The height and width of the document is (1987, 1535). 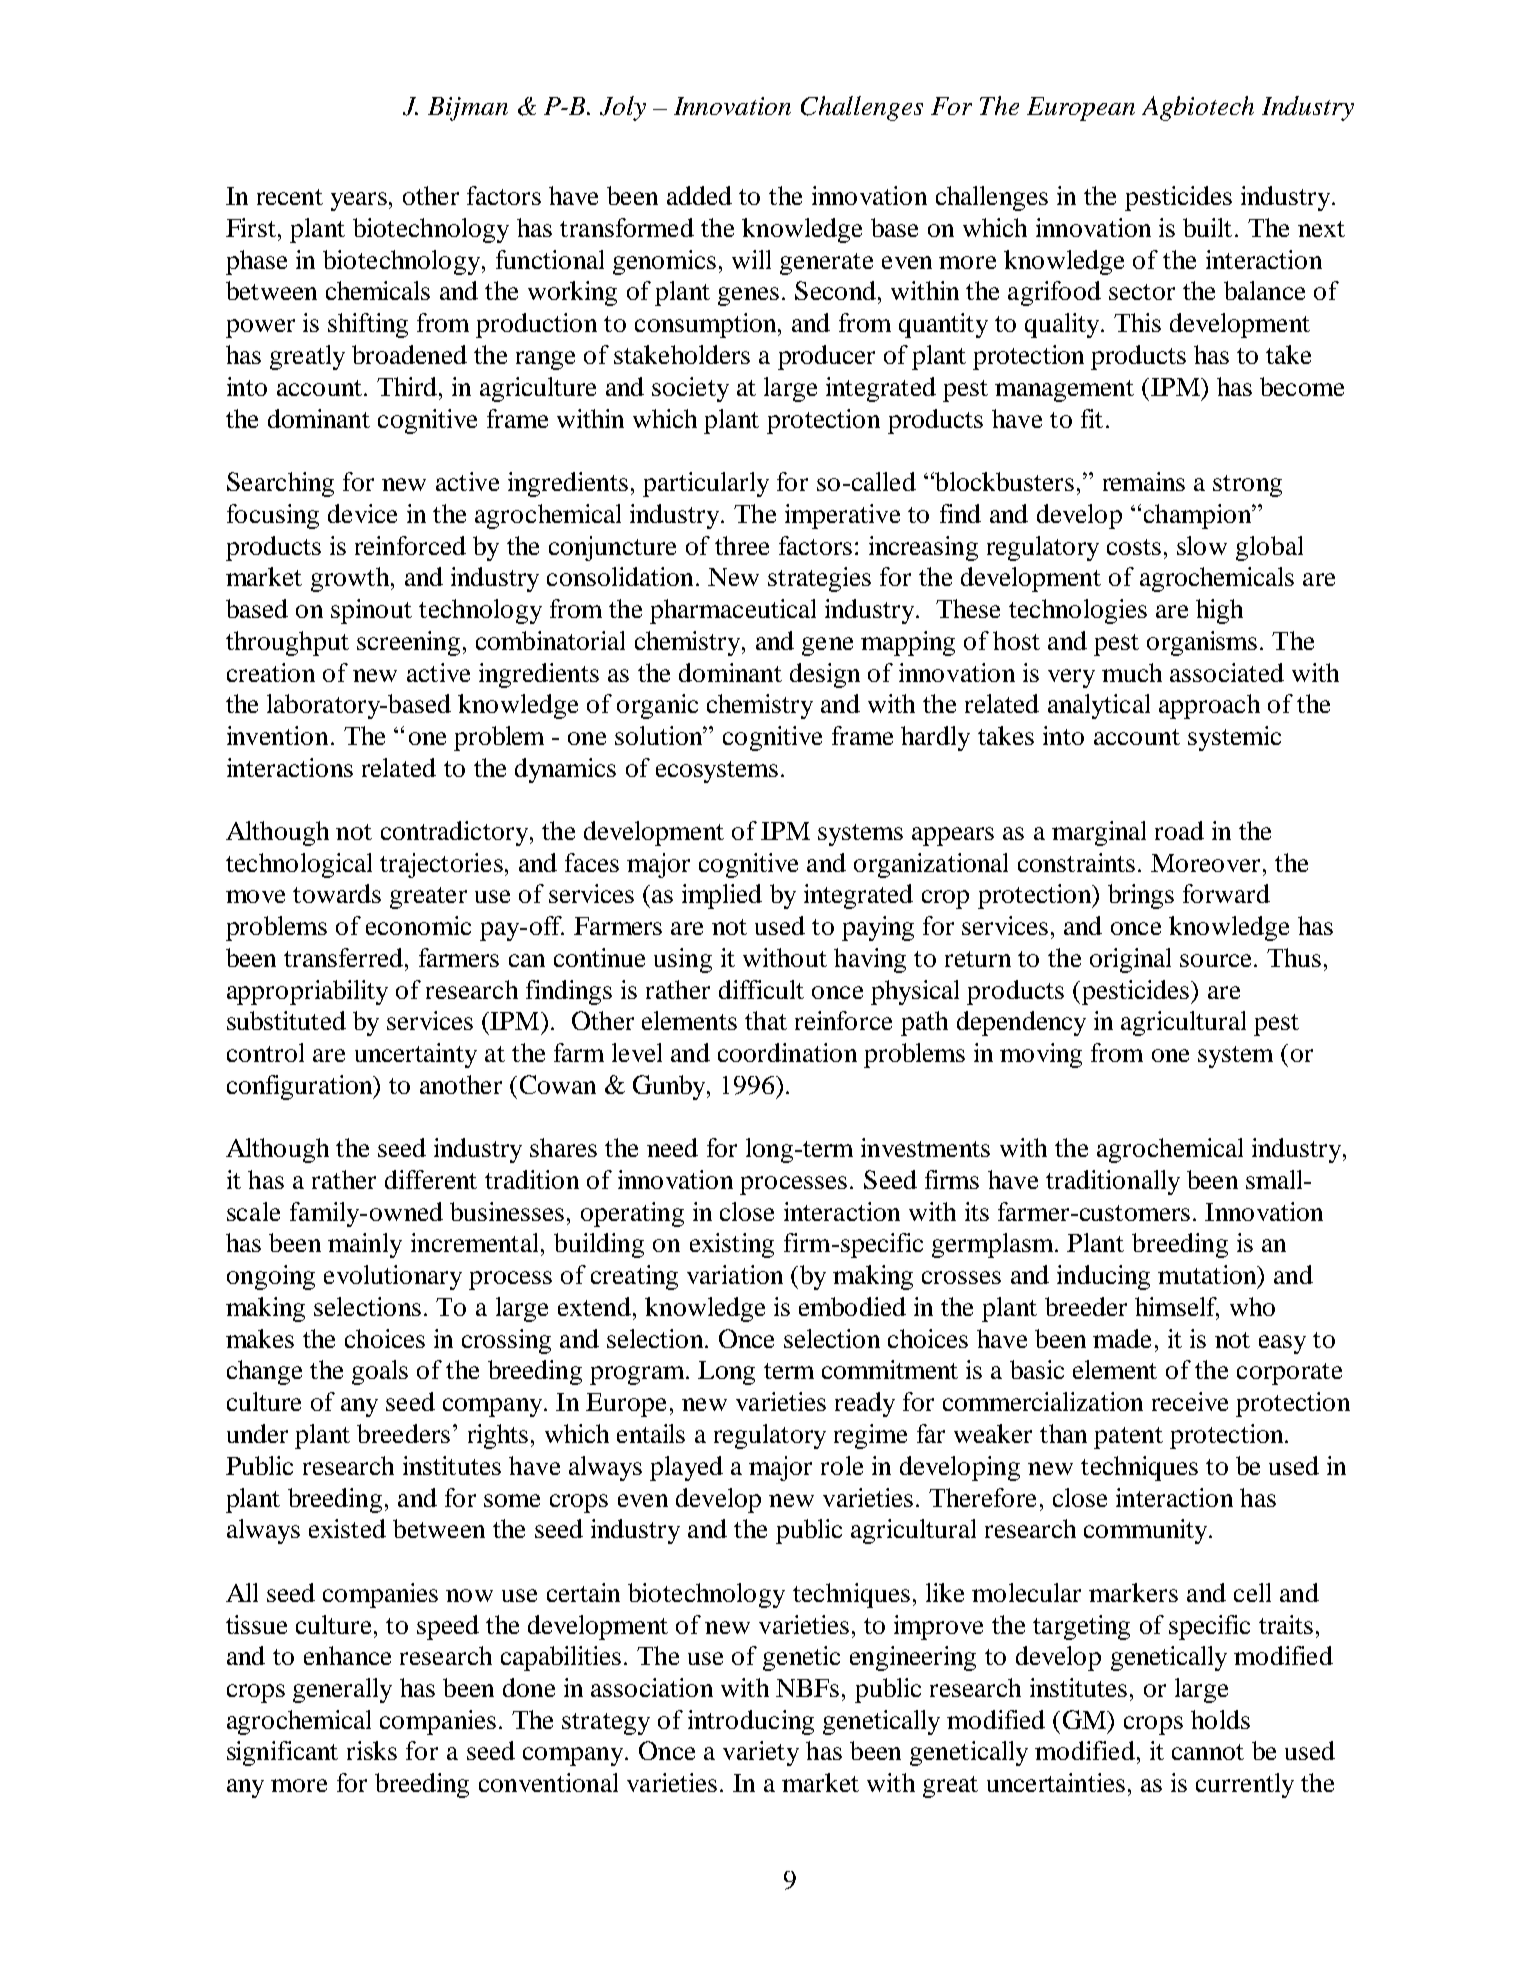 What do you see at coordinates (1208, 1752) in the document?
I see `cannot` at bounding box center [1208, 1752].
